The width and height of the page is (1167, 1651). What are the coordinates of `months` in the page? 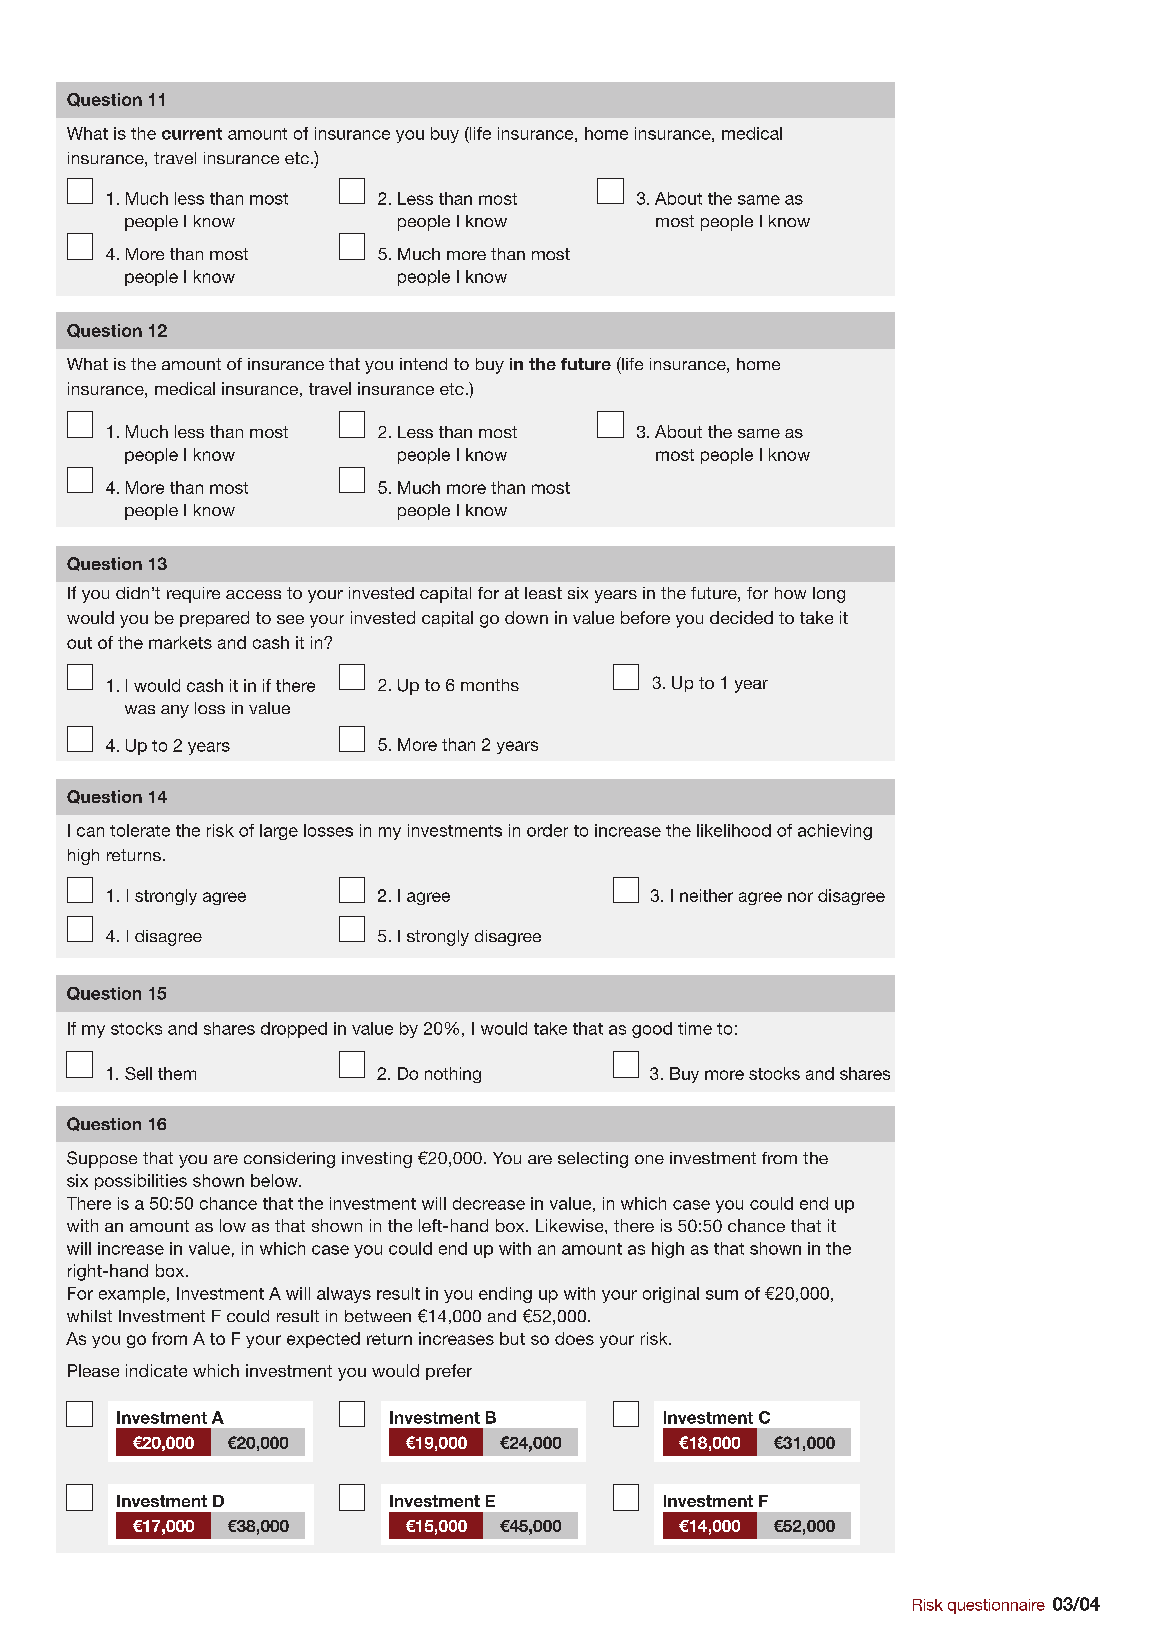 It's located at (490, 685).
